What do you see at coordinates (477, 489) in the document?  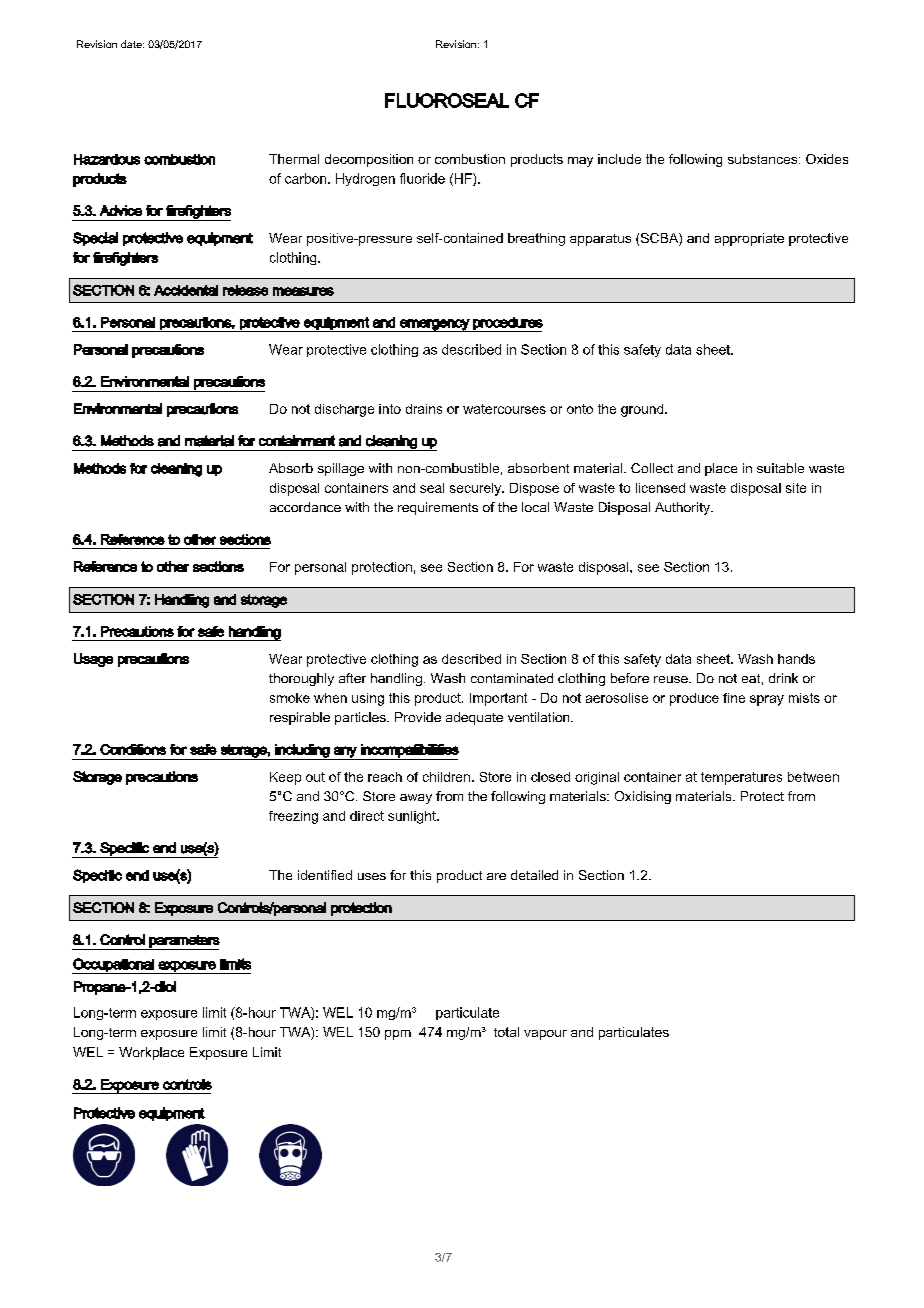 I see `securely` at bounding box center [477, 489].
